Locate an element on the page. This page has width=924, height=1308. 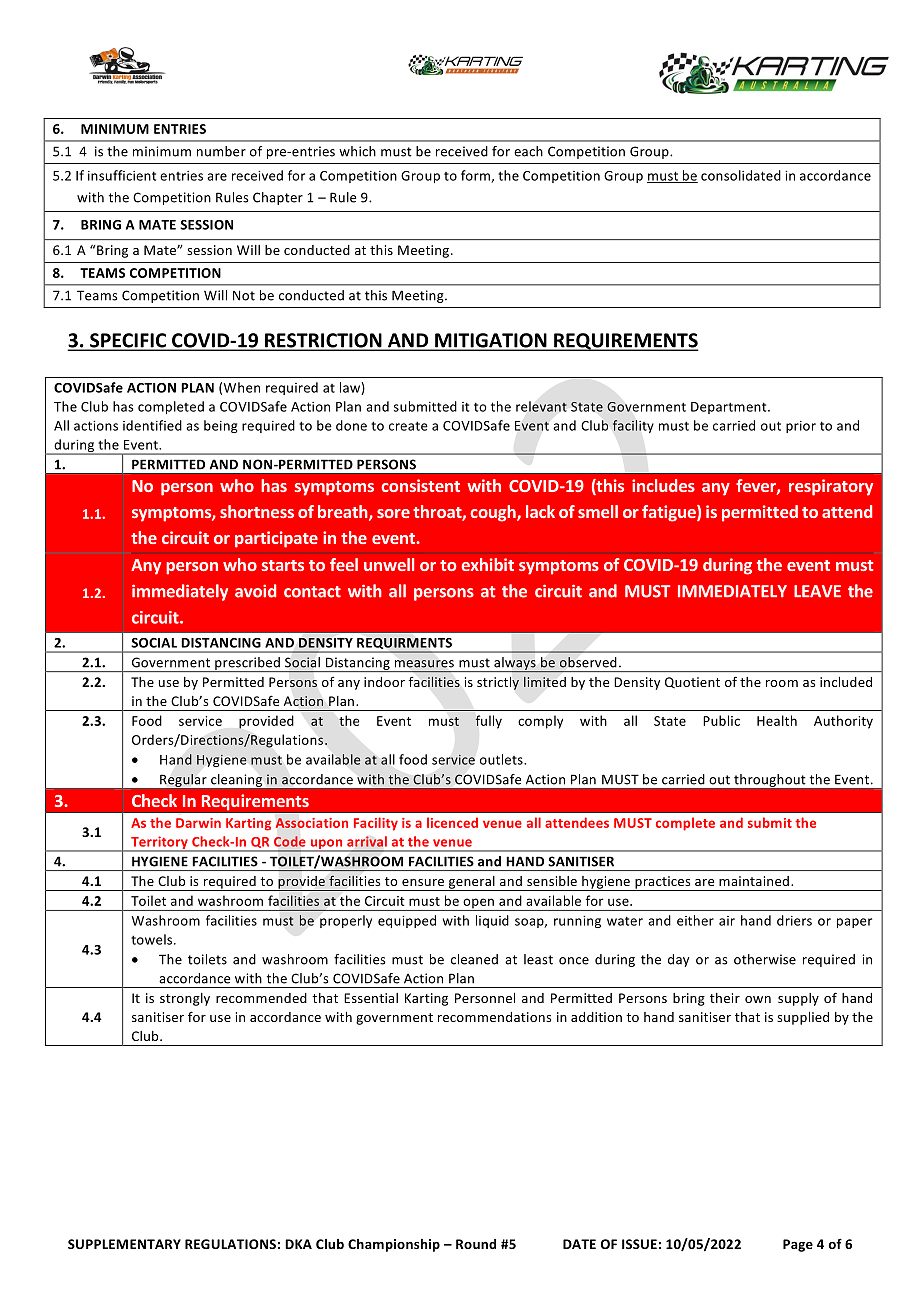
Territory is located at coordinates (159, 844).
